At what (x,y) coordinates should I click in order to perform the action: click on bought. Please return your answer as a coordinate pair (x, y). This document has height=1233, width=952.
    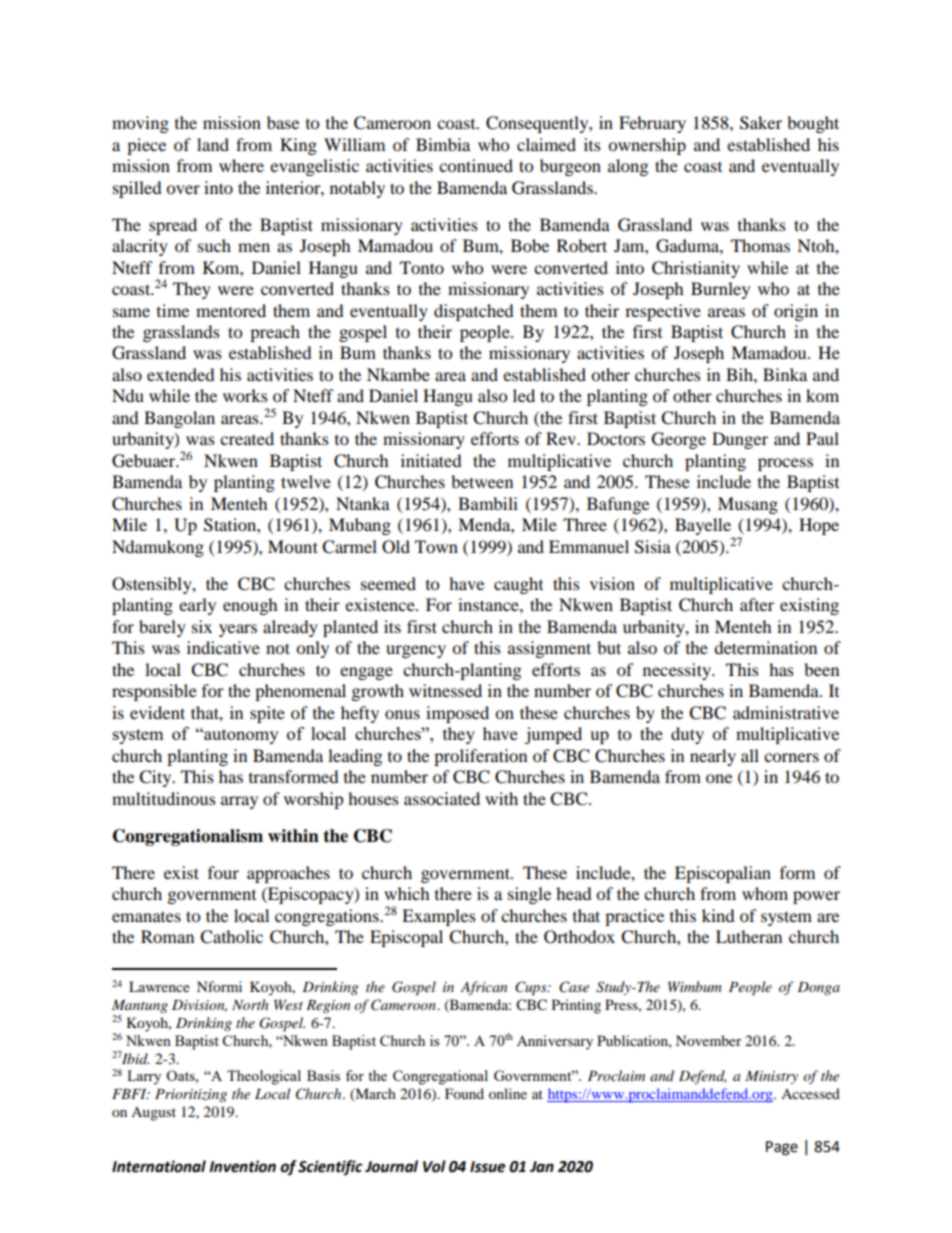
    Looking at the image, I should click on (813, 124).
